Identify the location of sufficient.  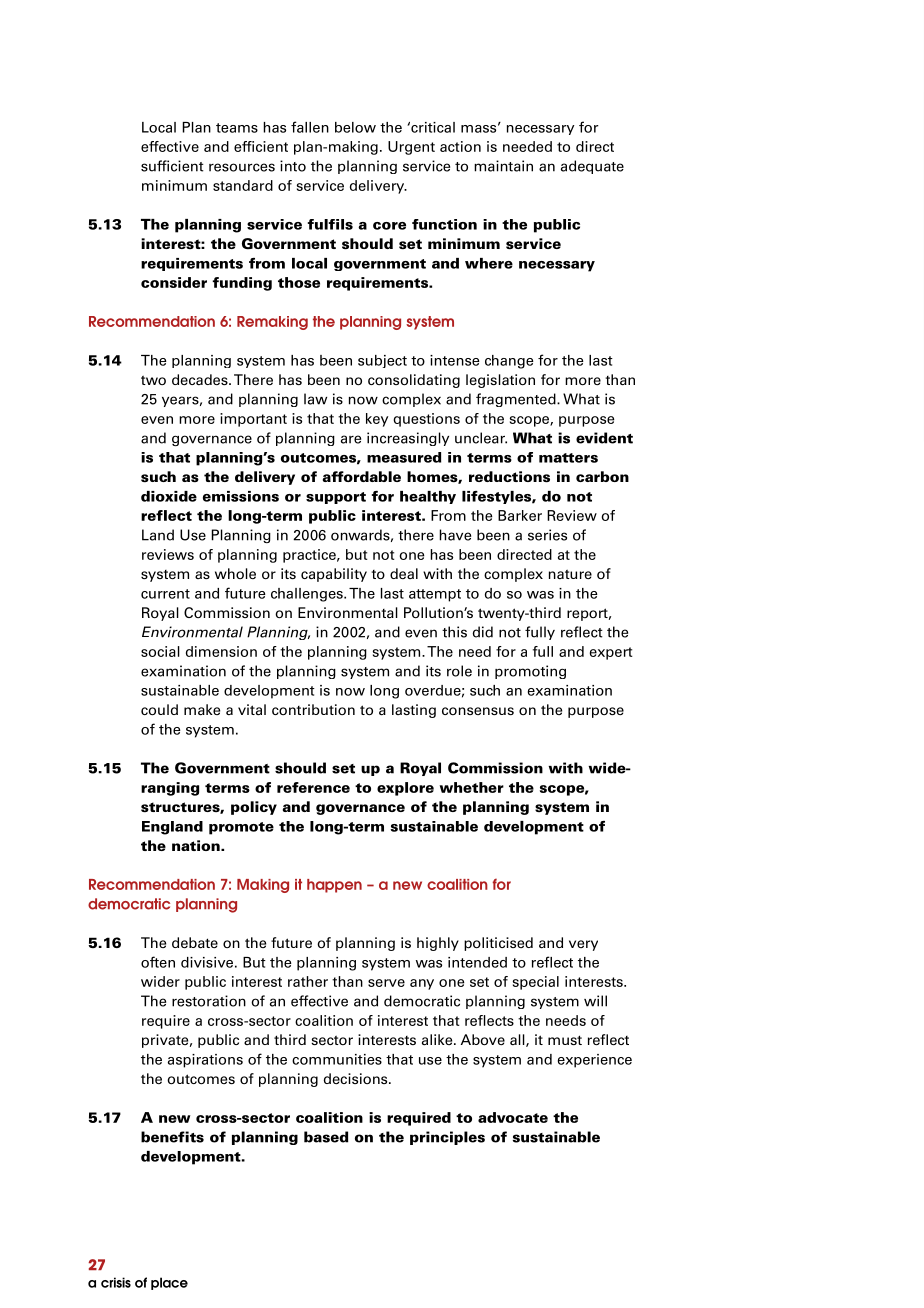
(172, 166).
